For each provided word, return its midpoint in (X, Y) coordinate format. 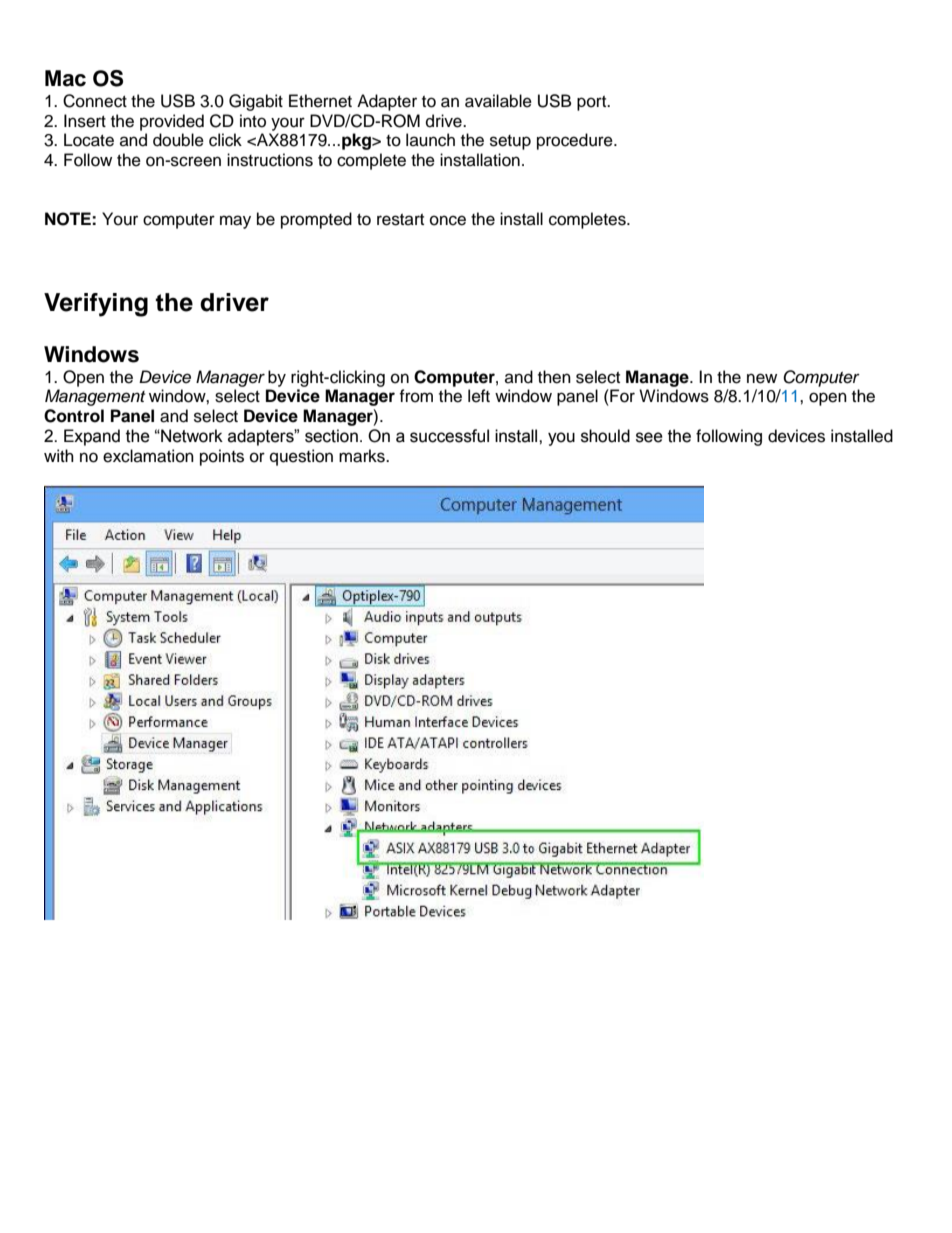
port (593, 103)
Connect (95, 101)
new (762, 378)
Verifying (96, 305)
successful (449, 436)
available (498, 101)
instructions (270, 160)
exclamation (148, 456)
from (416, 396)
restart (400, 220)
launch (430, 140)
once (448, 220)
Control (74, 416)
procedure (576, 141)
